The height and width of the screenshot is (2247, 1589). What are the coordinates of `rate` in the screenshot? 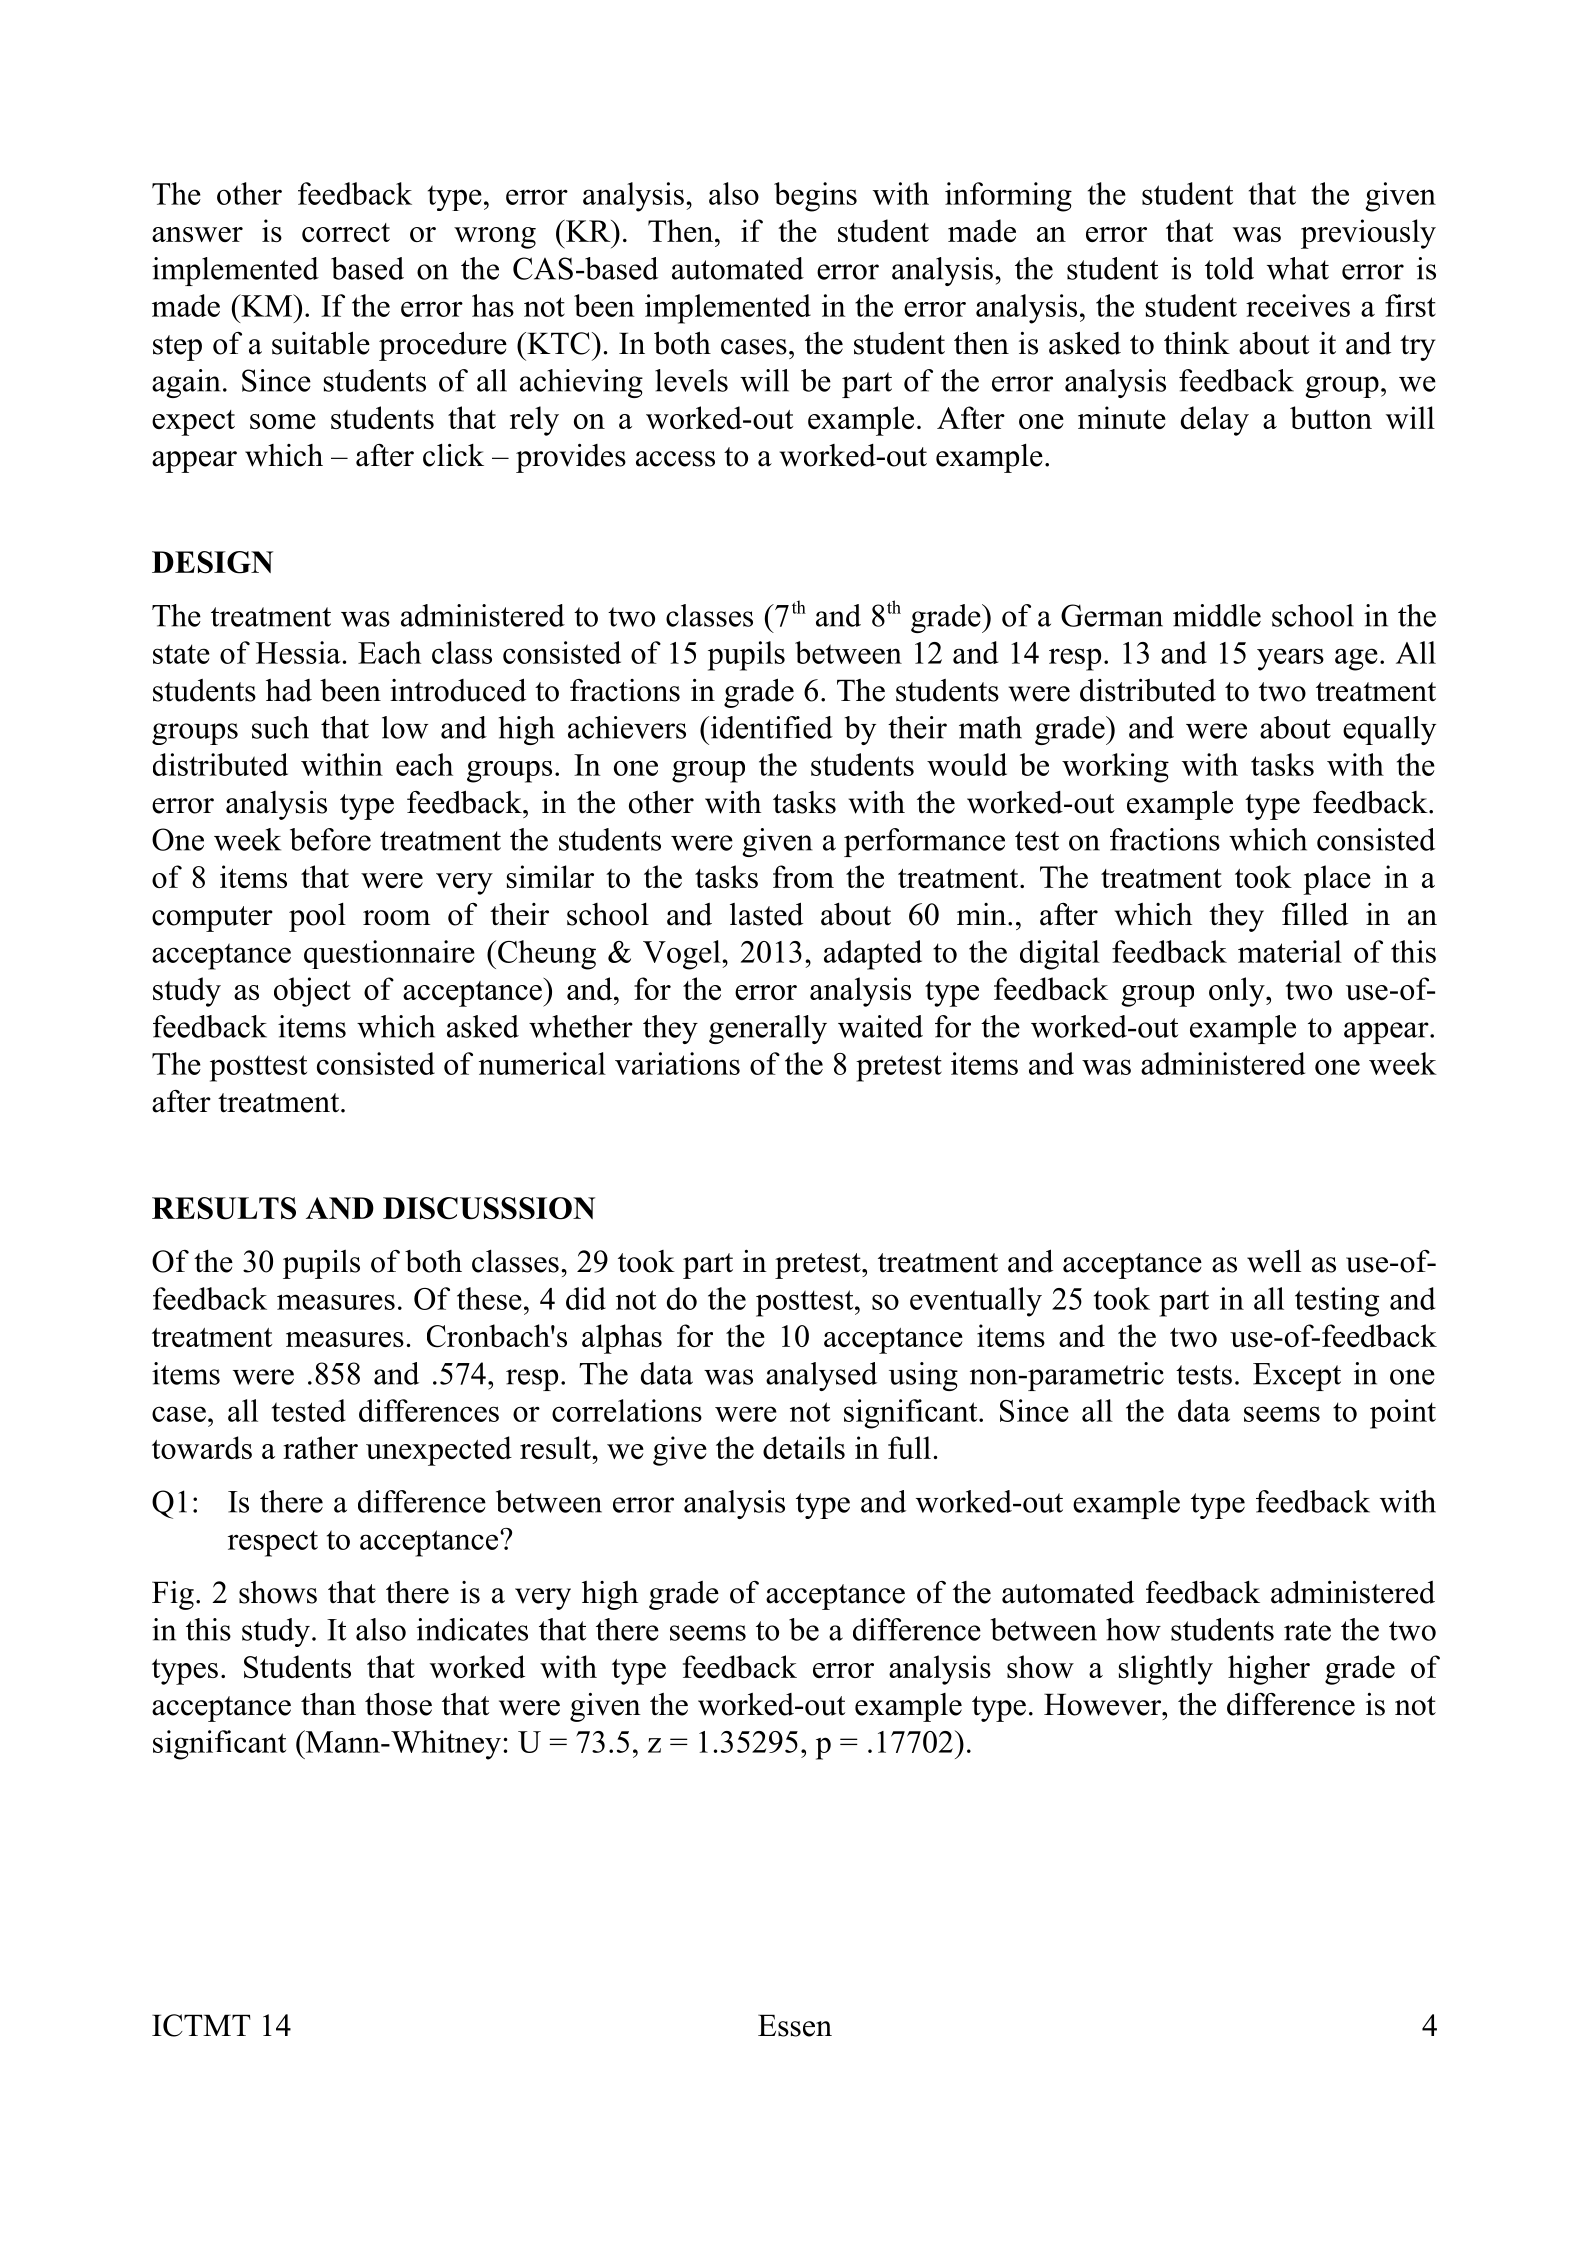 It's located at (1307, 1631).
